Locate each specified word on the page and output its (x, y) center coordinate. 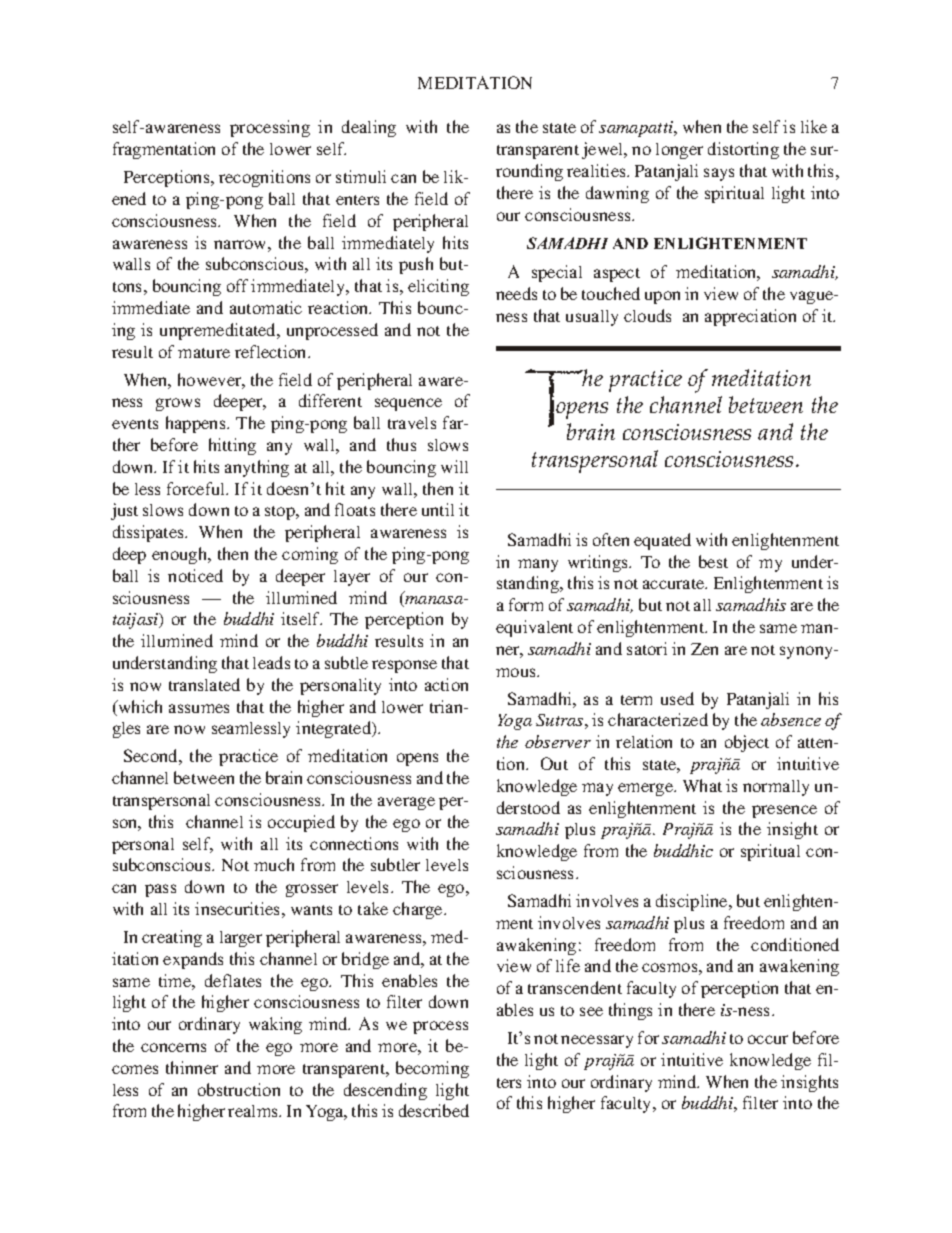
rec (230, 178)
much (274, 864)
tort (743, 150)
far (454, 422)
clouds (647, 315)
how (194, 379)
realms (254, 1111)
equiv (516, 628)
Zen (704, 649)
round (518, 170)
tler (408, 865)
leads (271, 662)
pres (768, 811)
